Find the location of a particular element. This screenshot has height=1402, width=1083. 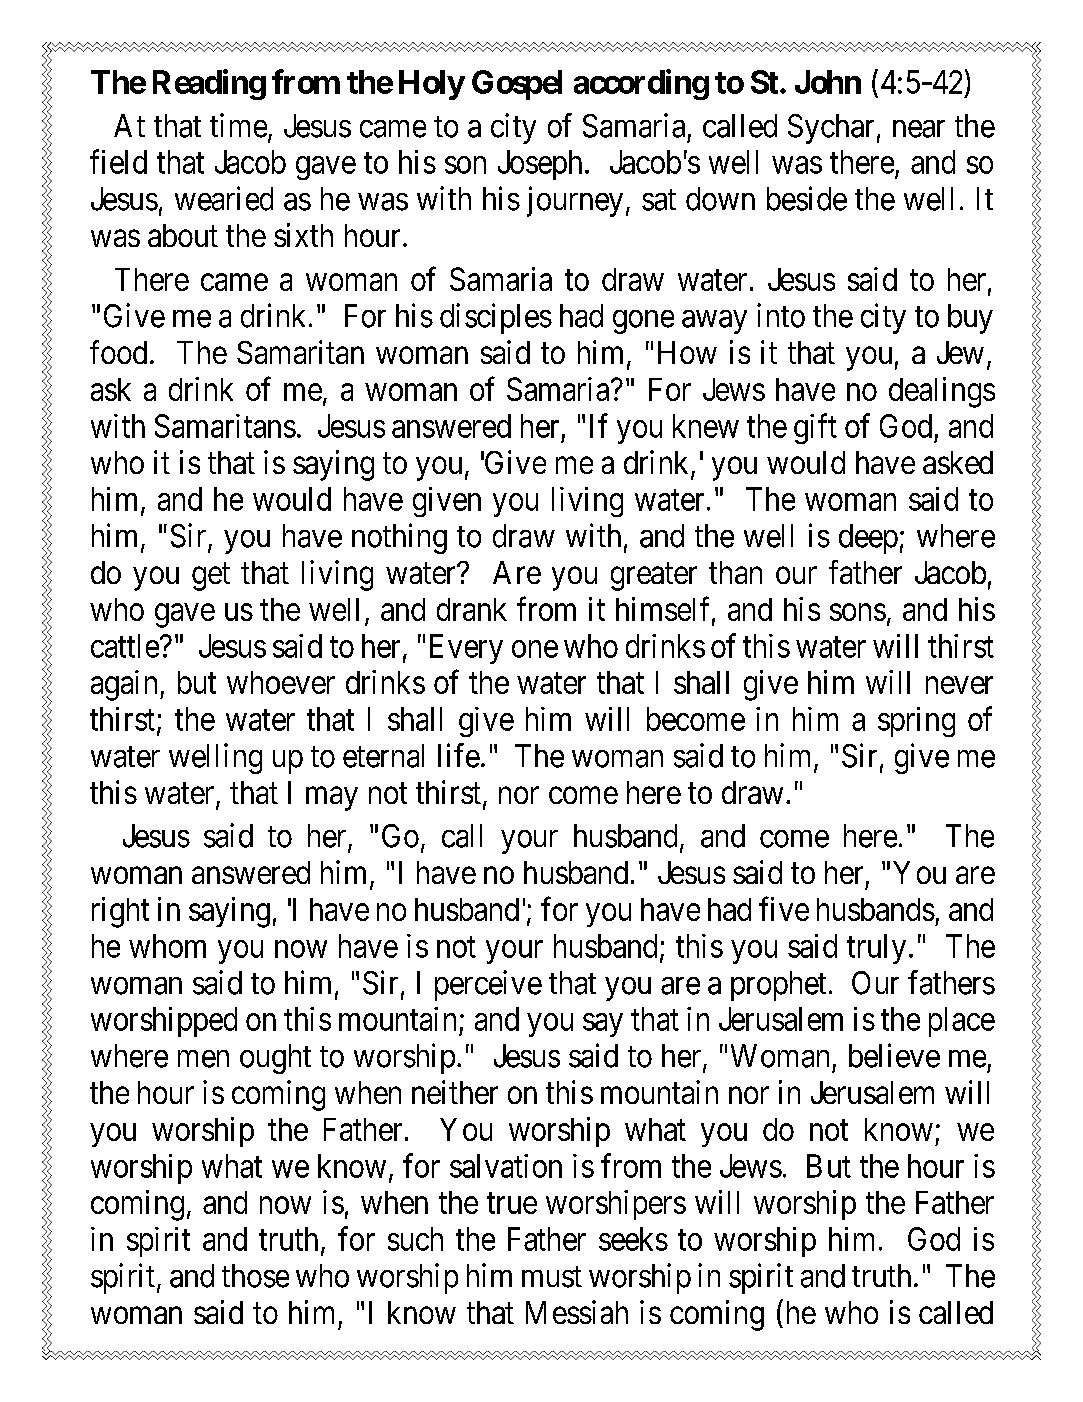

gift is located at coordinates (815, 428).
